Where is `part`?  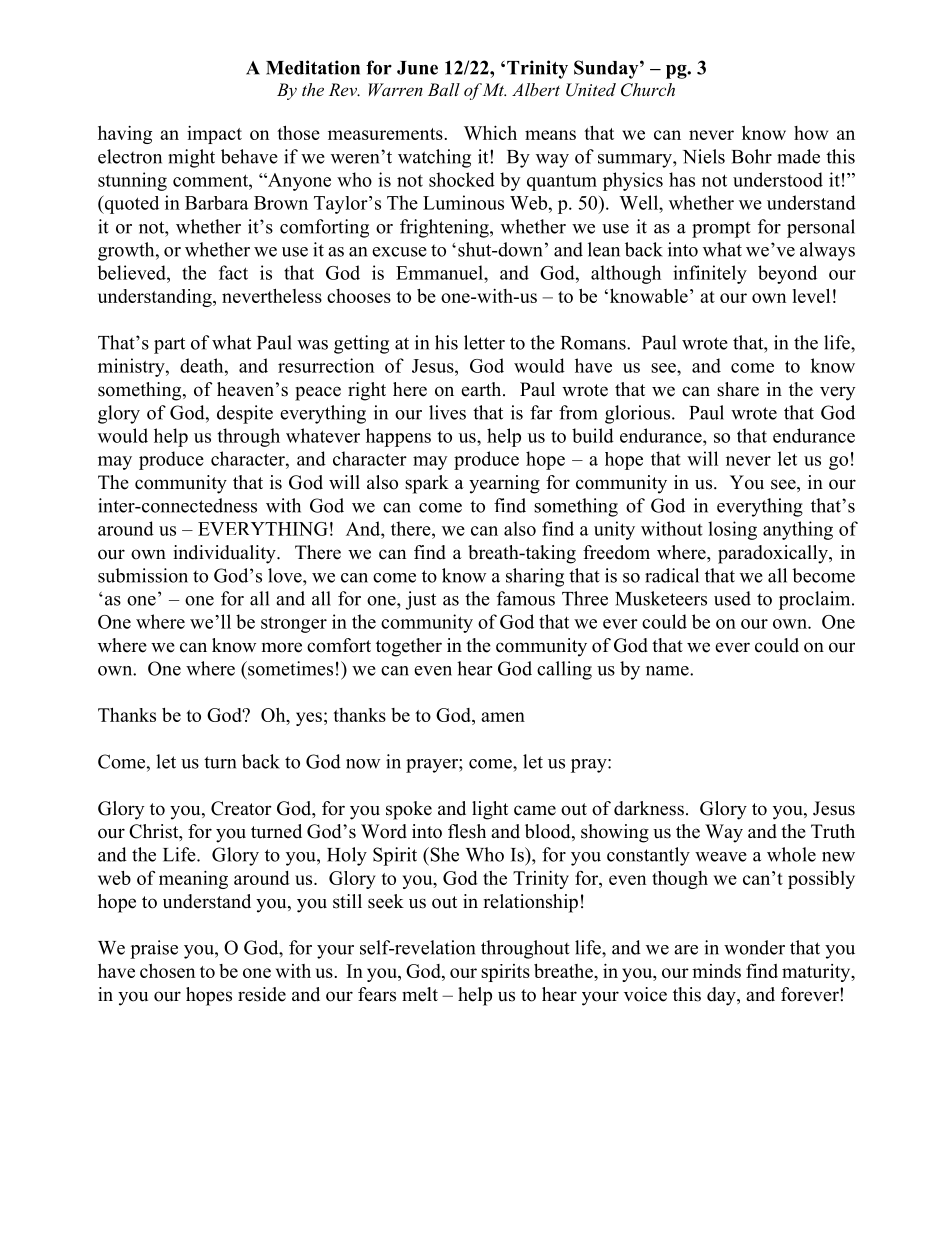
part is located at coordinates (169, 345).
